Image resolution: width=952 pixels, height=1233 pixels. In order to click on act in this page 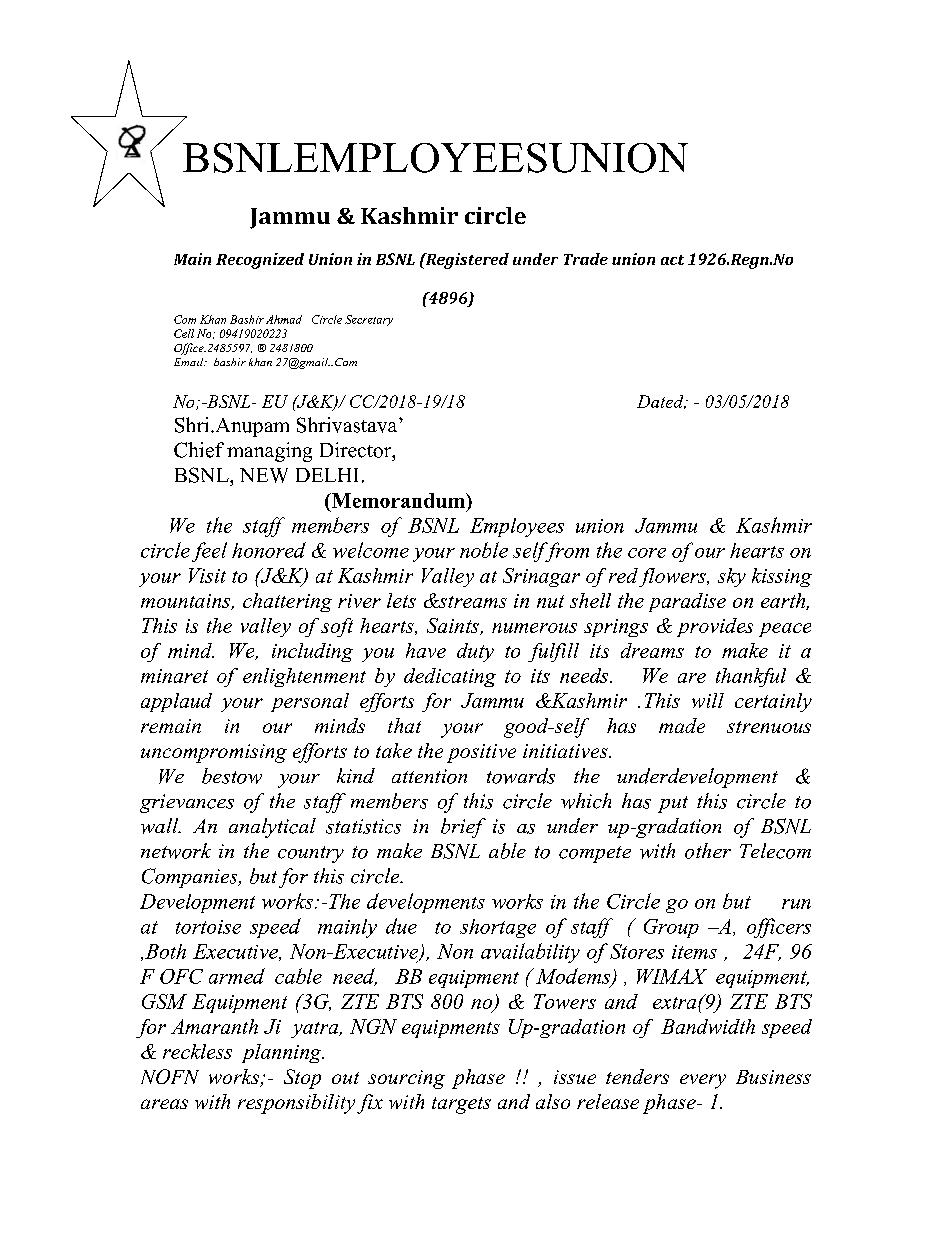, I will do `click(672, 260)`.
